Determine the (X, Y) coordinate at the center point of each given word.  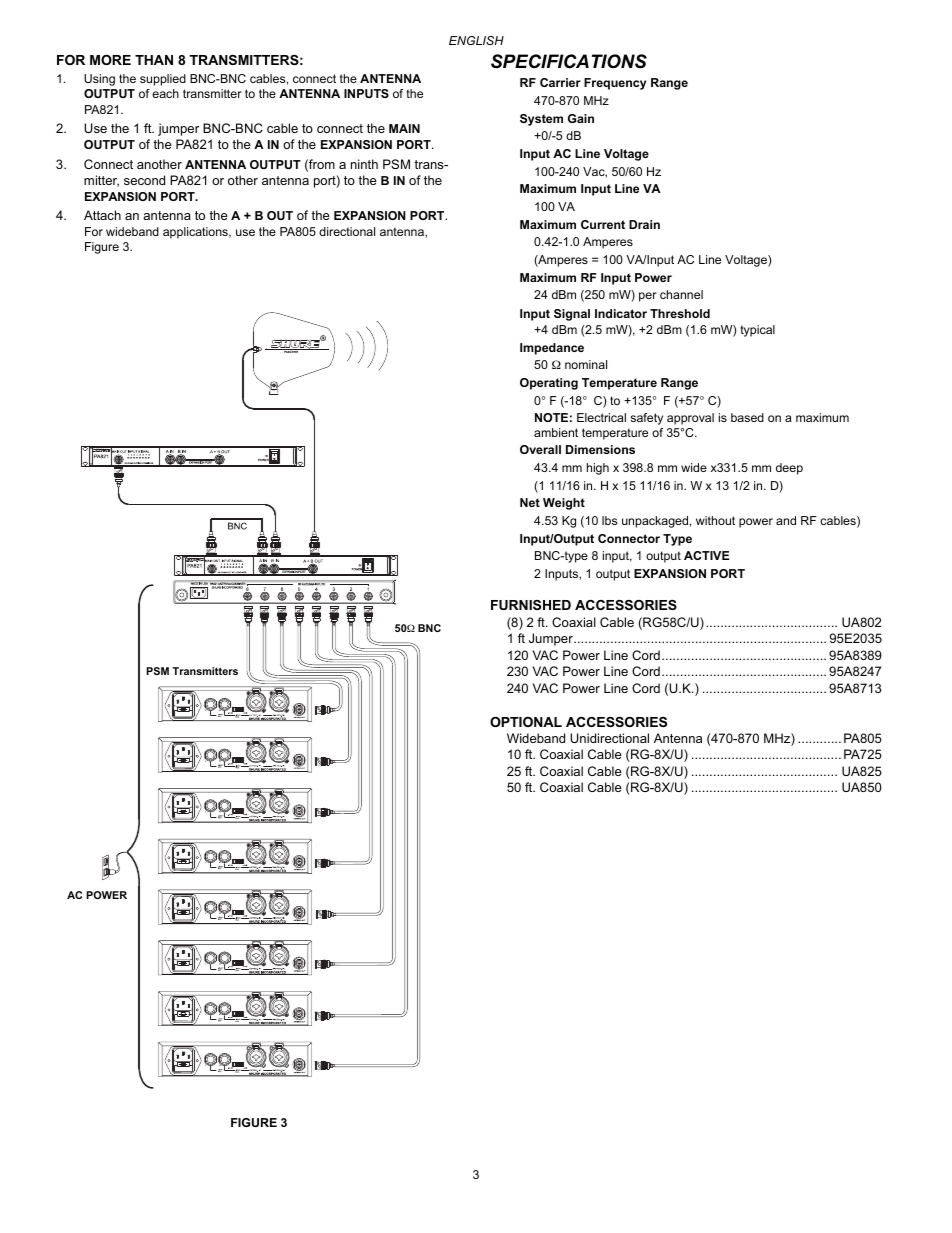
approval (690, 419)
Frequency (615, 84)
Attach (102, 215)
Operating (549, 384)
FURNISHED (531, 605)
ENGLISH (476, 40)
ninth (364, 164)
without (715, 520)
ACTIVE (706, 555)
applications (196, 233)
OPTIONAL (526, 722)
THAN (154, 60)
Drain (644, 224)
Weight (564, 504)
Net (530, 502)
